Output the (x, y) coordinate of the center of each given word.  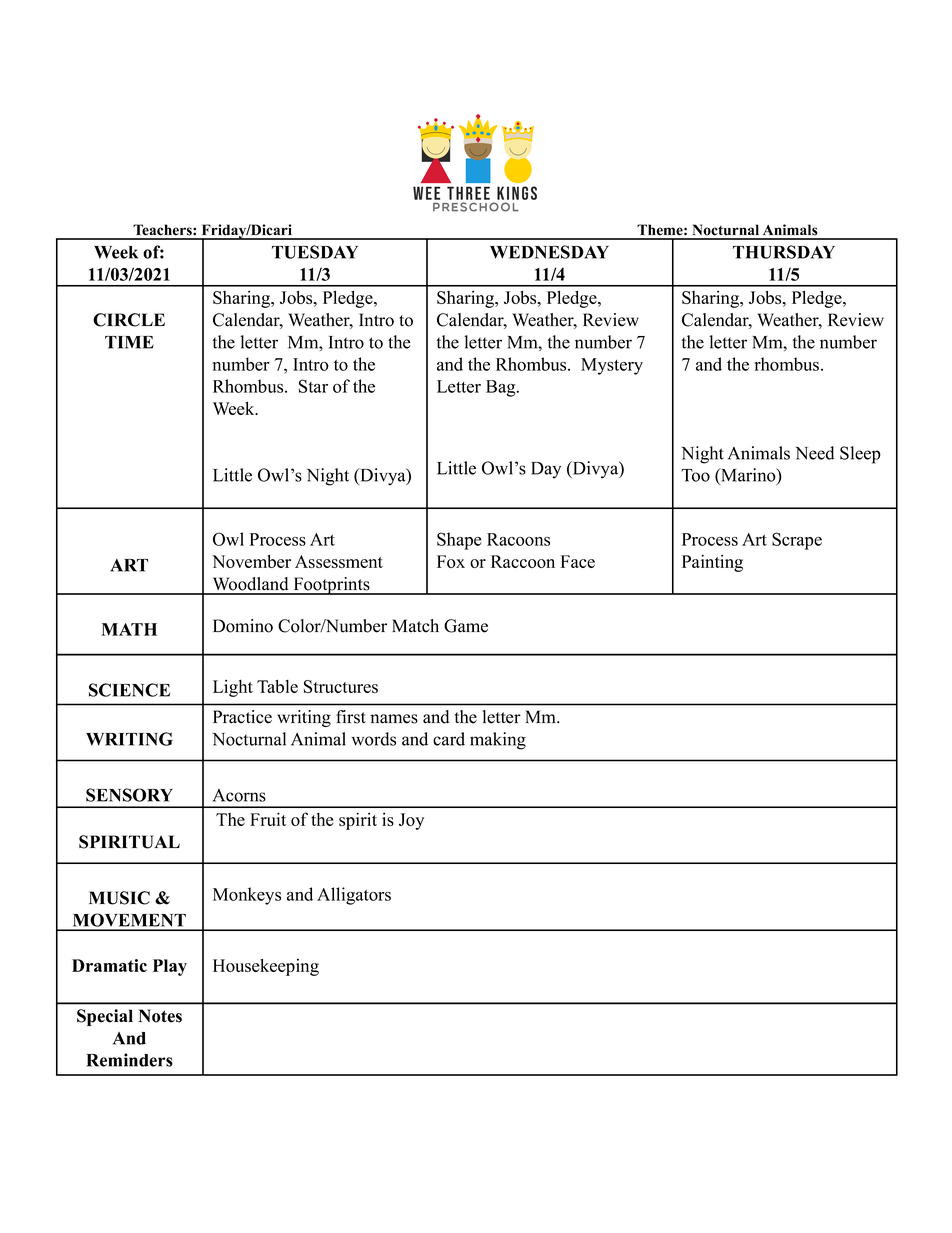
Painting (712, 563)
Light (233, 688)
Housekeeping (266, 967)
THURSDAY (784, 252)
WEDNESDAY (549, 252)
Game (466, 626)
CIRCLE (129, 320)
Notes (160, 1016)
